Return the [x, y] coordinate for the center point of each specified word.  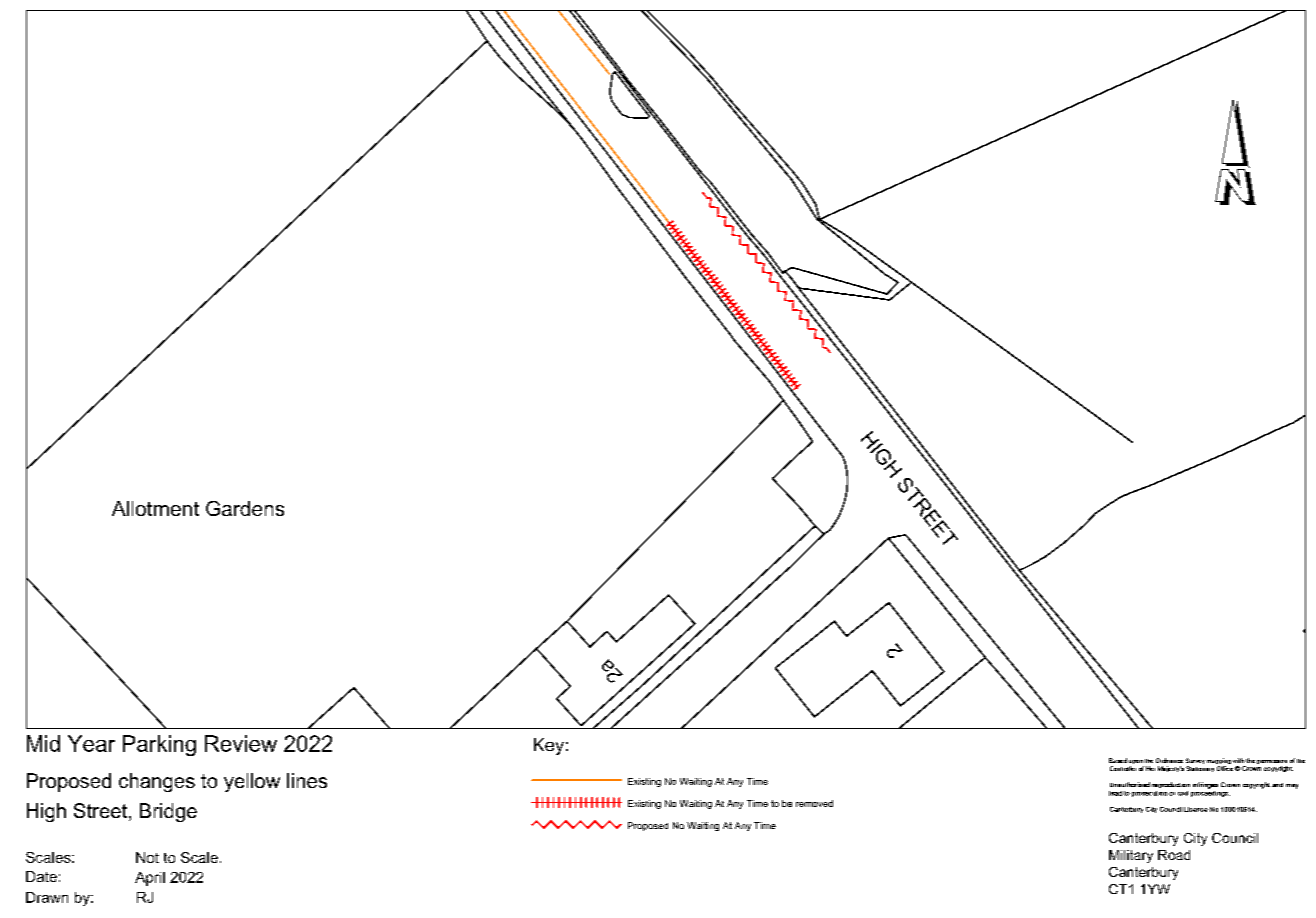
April [150, 879]
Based [1118, 760]
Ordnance [1169, 760]
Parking [159, 745]
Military [1131, 856]
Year [91, 743]
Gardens [245, 508]
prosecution [1149, 794]
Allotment [155, 508]
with [1238, 760]
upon [1136, 763]
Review [241, 743]
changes [157, 782]
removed [814, 803]
